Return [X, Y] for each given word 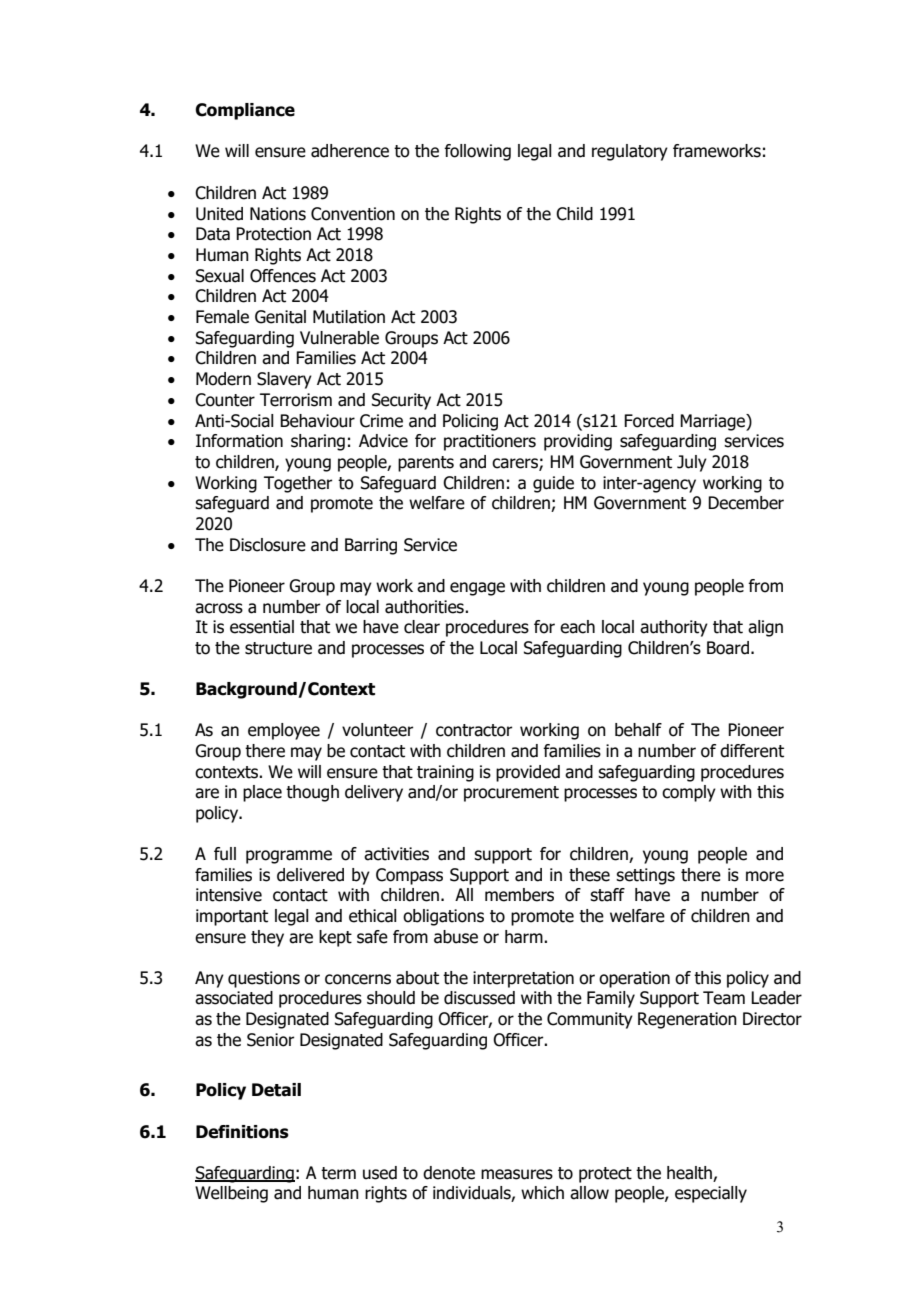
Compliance [245, 111]
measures [517, 1174]
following [477, 152]
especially [711, 1194]
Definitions [242, 1132]
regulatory [630, 152]
